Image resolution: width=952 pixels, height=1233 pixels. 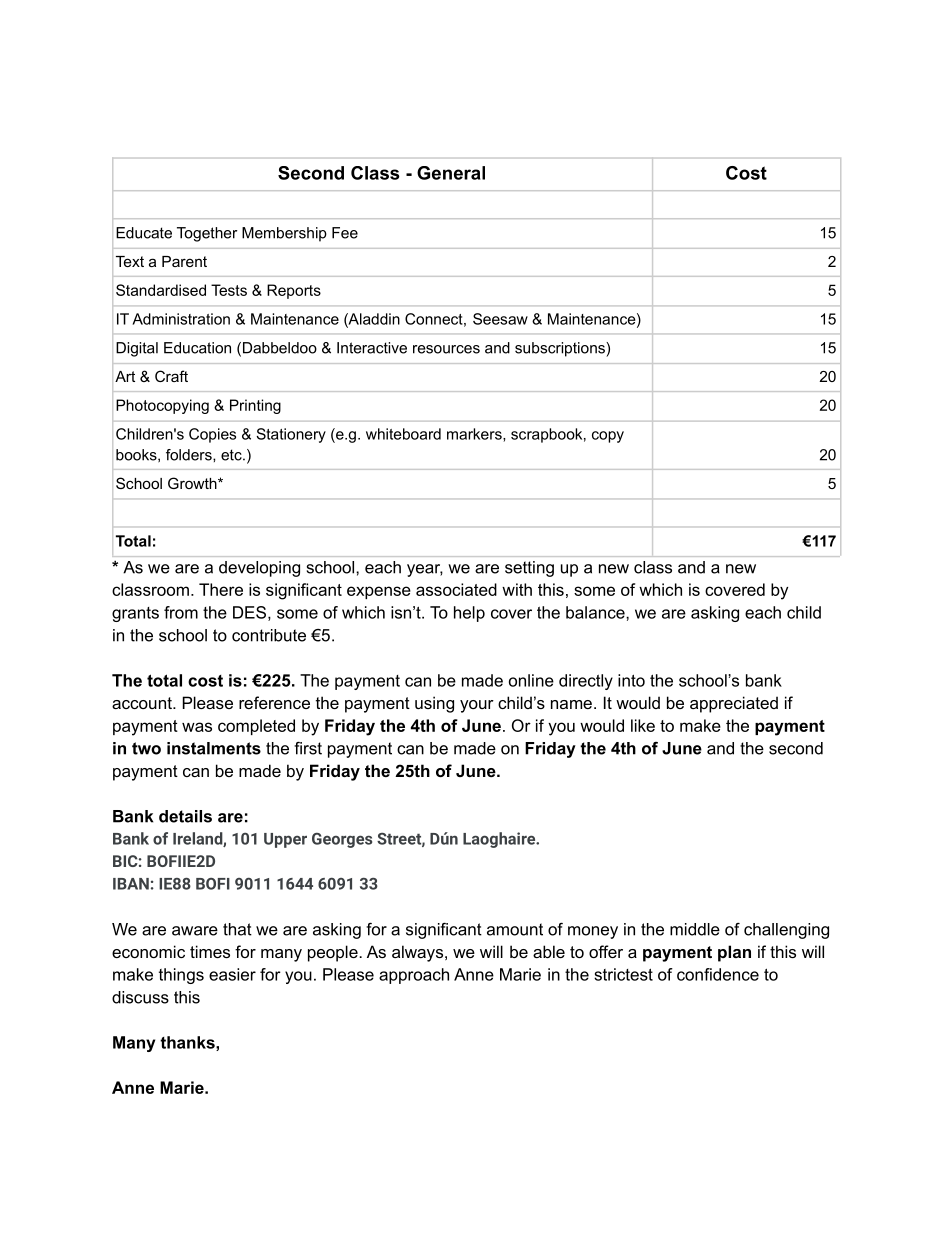 I want to click on subscriptions, so click(x=561, y=349).
